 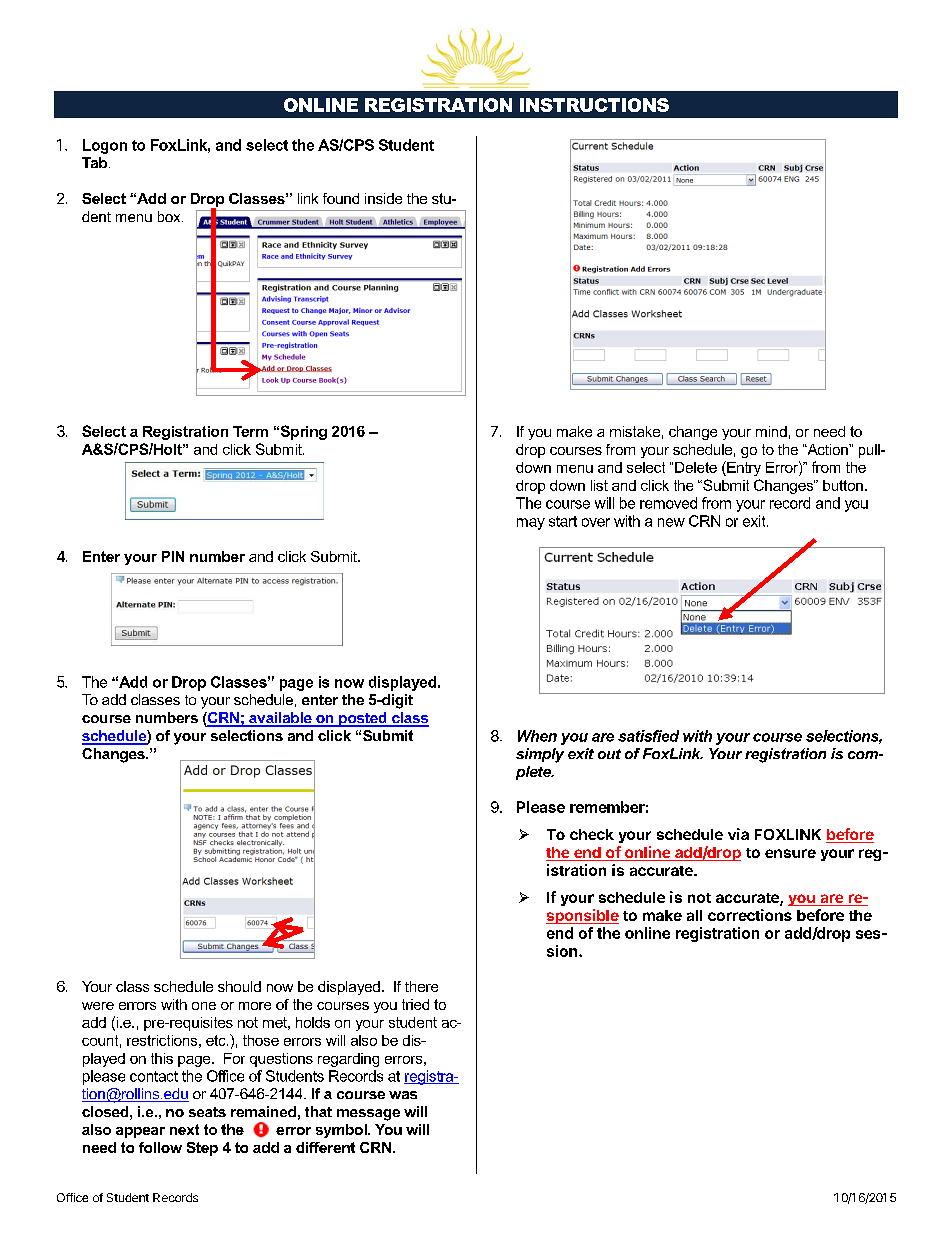 I want to click on should, so click(x=239, y=986).
